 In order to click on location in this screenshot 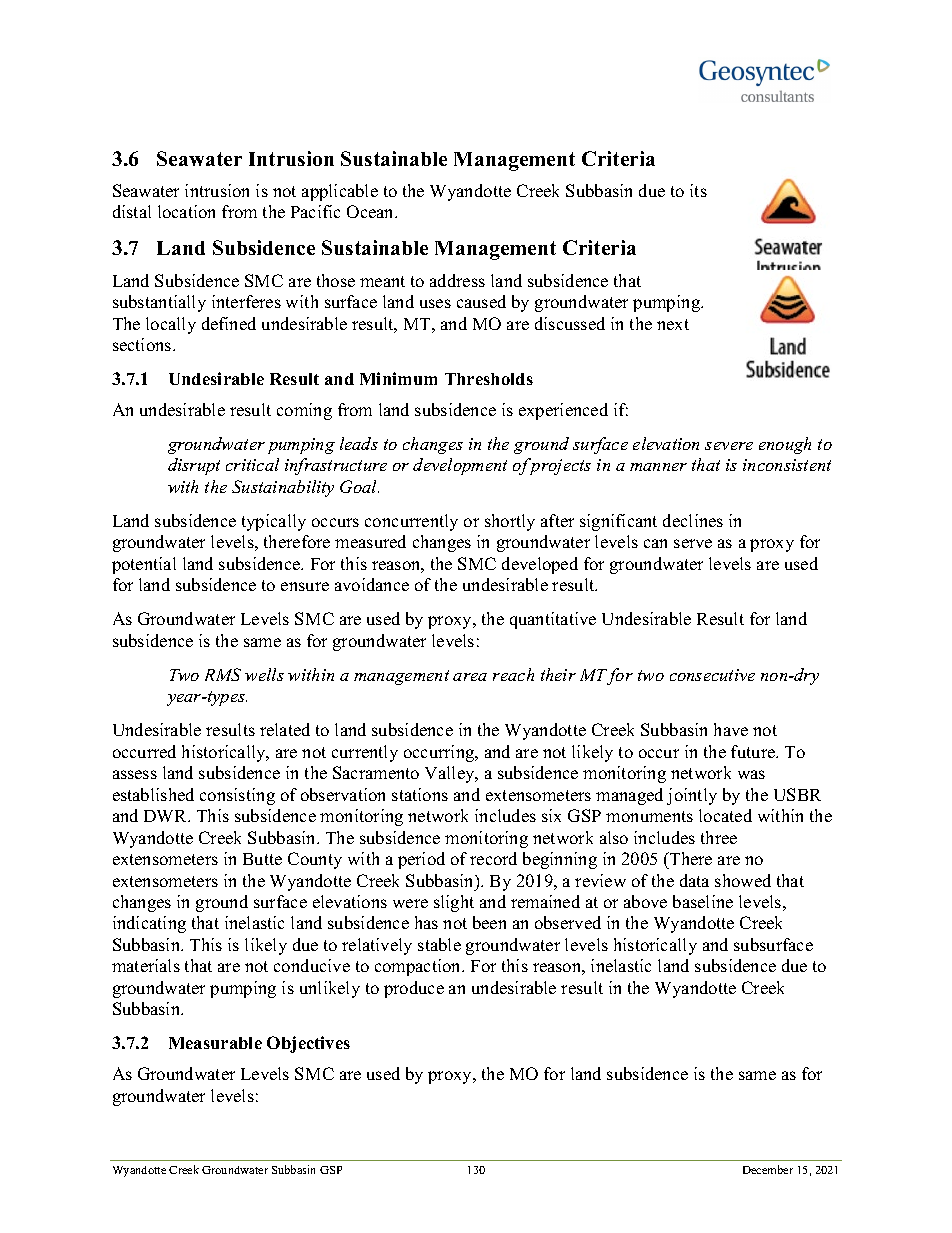, I will do `click(186, 211)`.
